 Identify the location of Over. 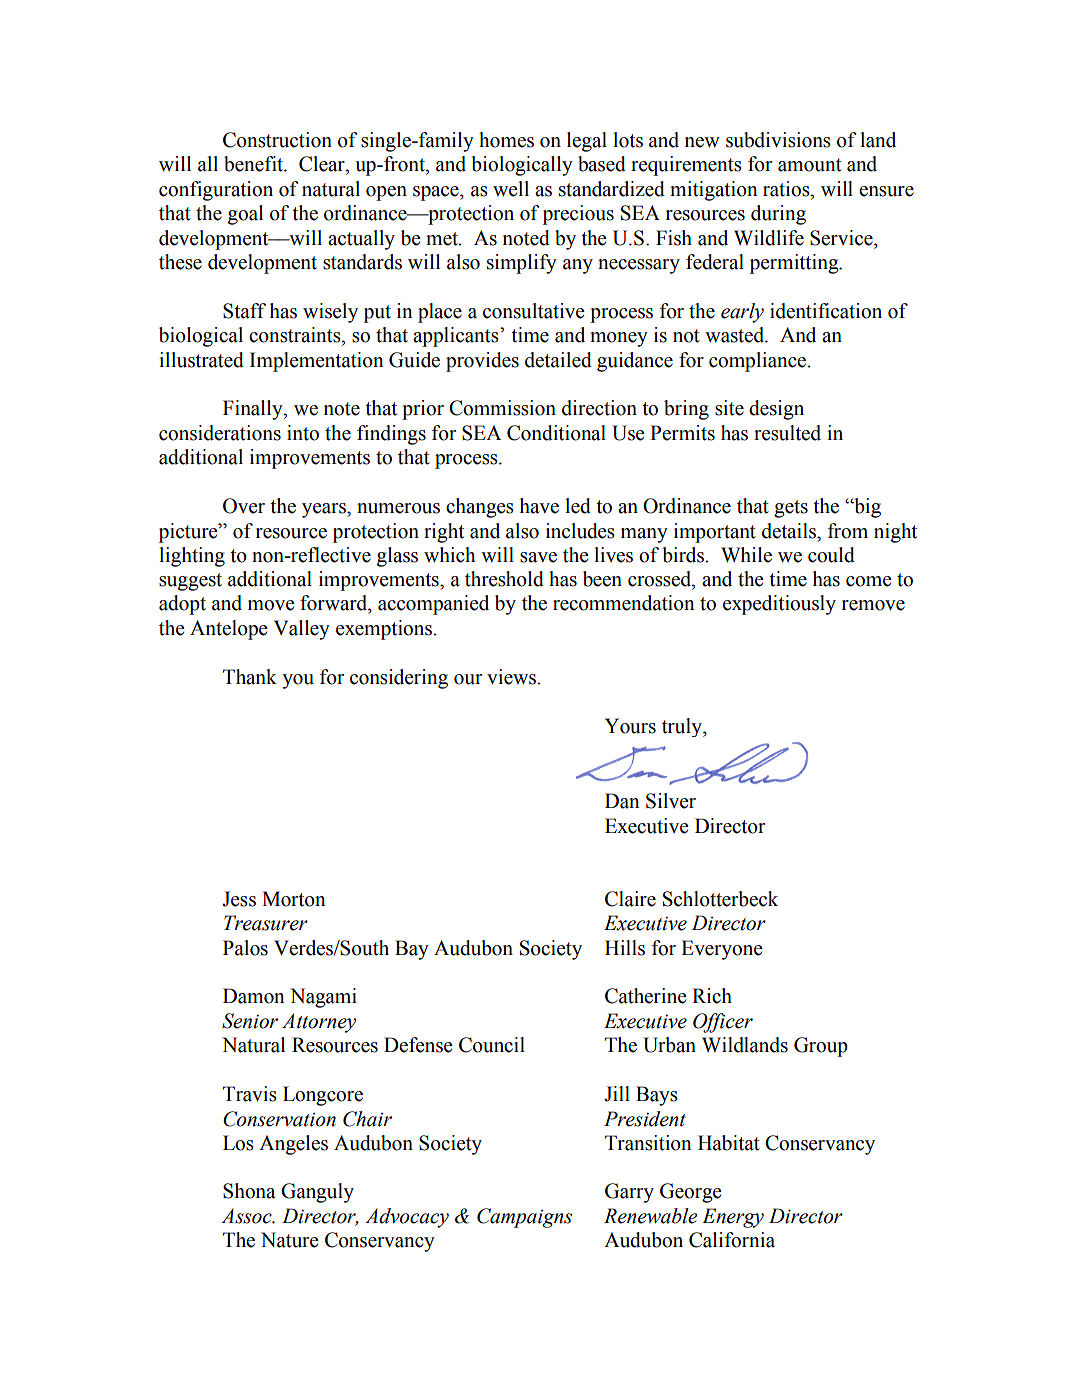
(244, 506).
